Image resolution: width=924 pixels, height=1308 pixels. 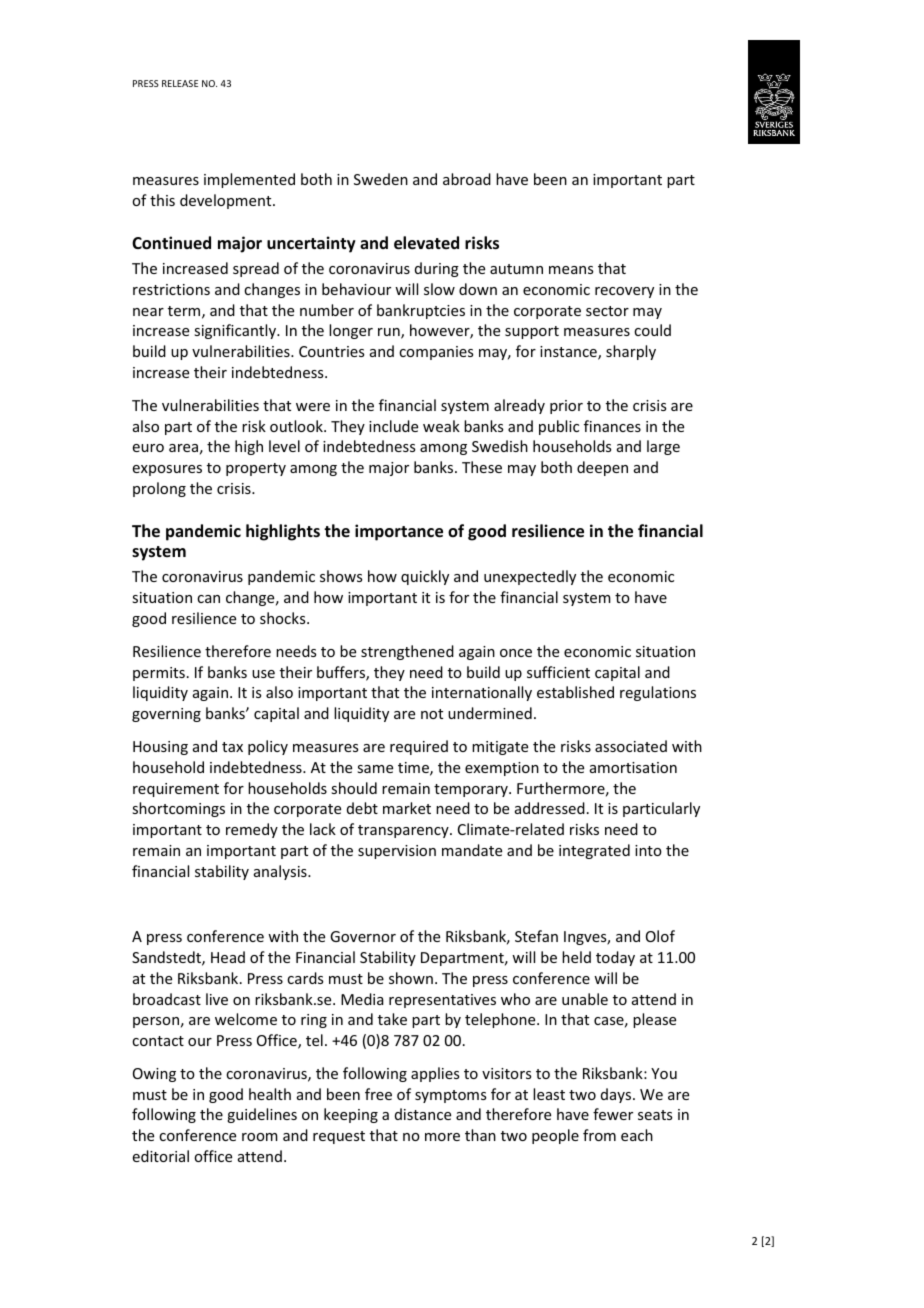 What do you see at coordinates (381, 179) in the screenshot?
I see `Sweden` at bounding box center [381, 179].
